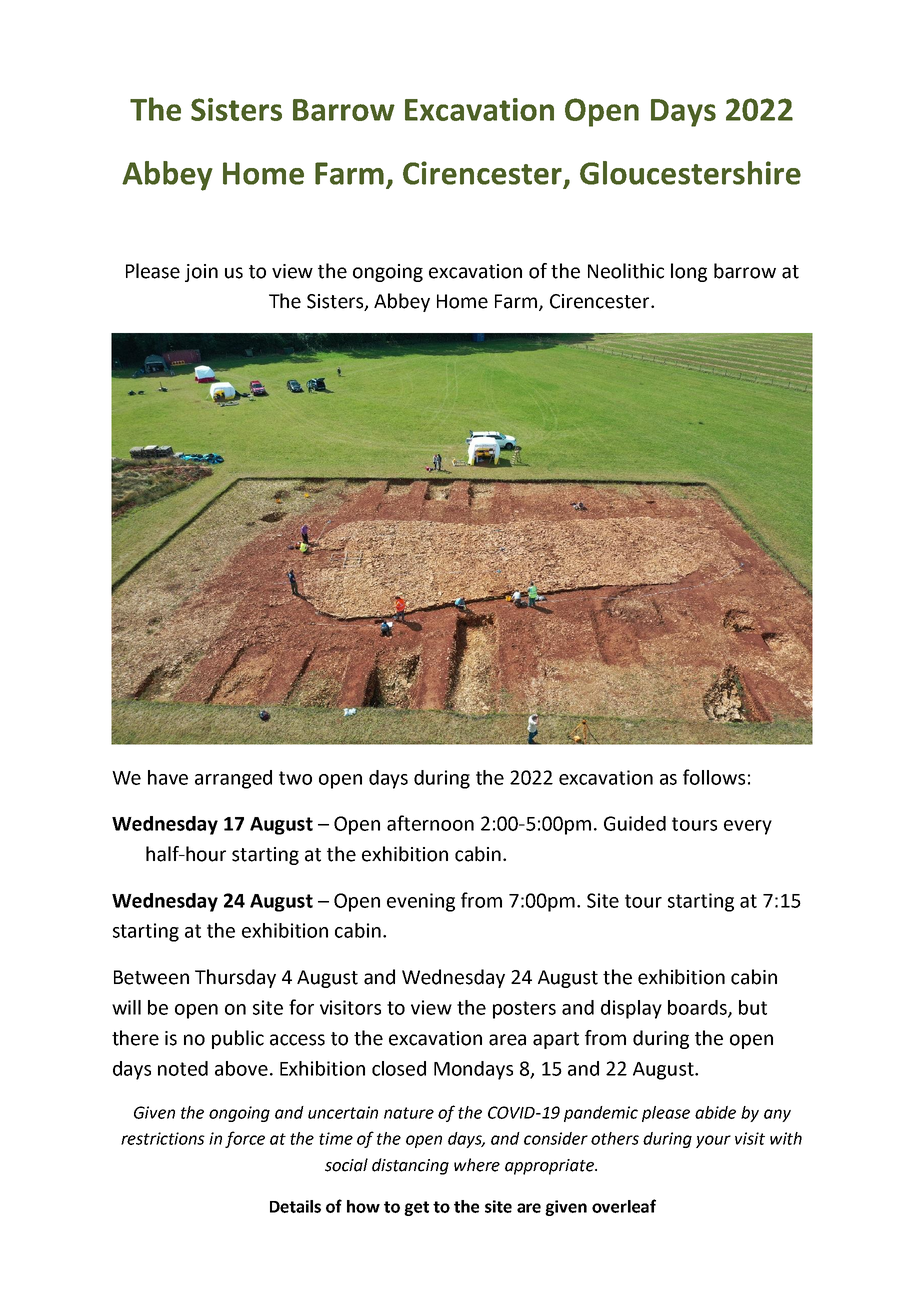 This screenshot has width=924, height=1308. Describe the element at coordinates (430, 823) in the screenshot. I see `afternoon` at that location.
